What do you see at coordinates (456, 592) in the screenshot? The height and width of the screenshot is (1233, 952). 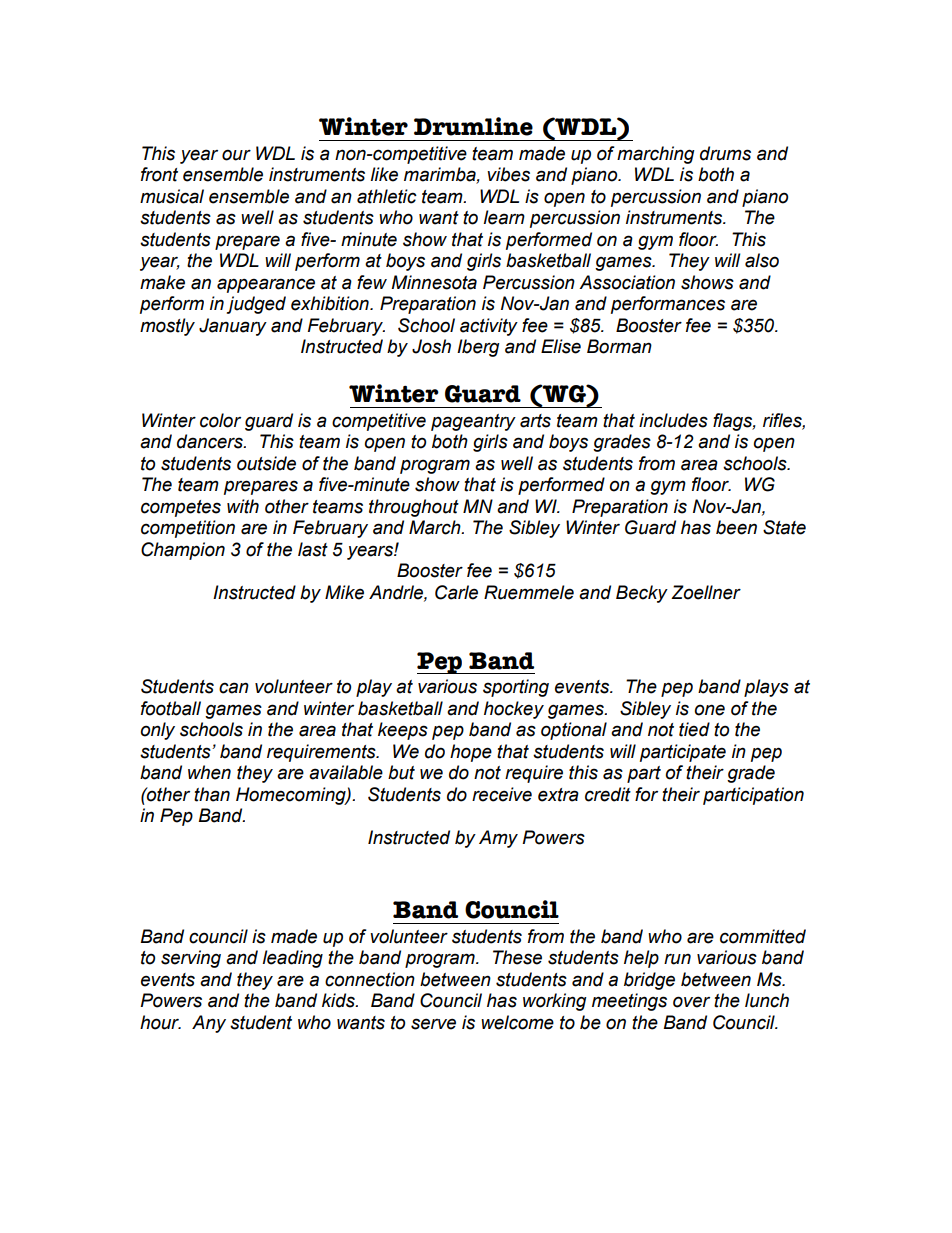 I see `Carle` at bounding box center [456, 592].
